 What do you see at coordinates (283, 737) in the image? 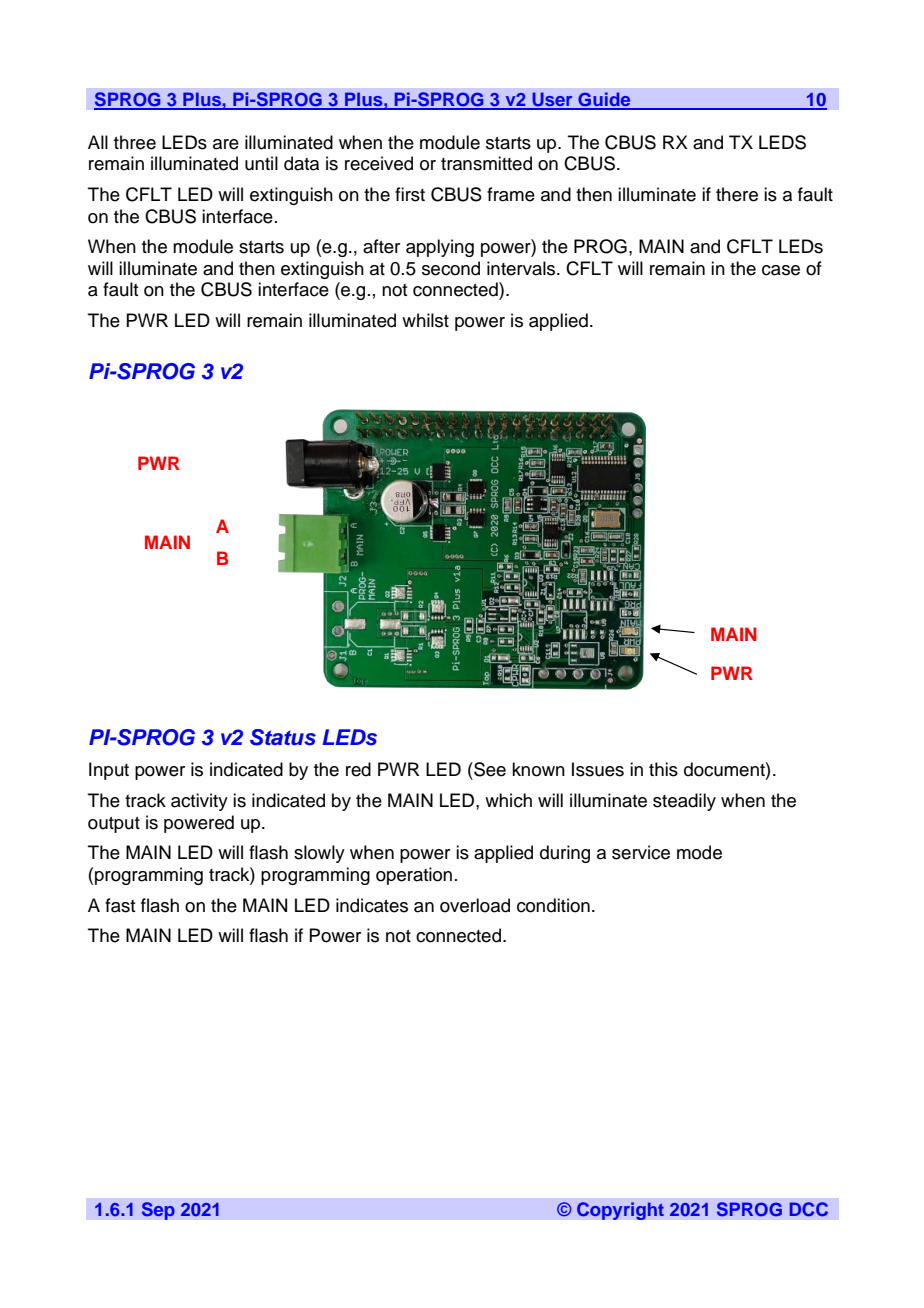
I see `Status` at bounding box center [283, 737].
